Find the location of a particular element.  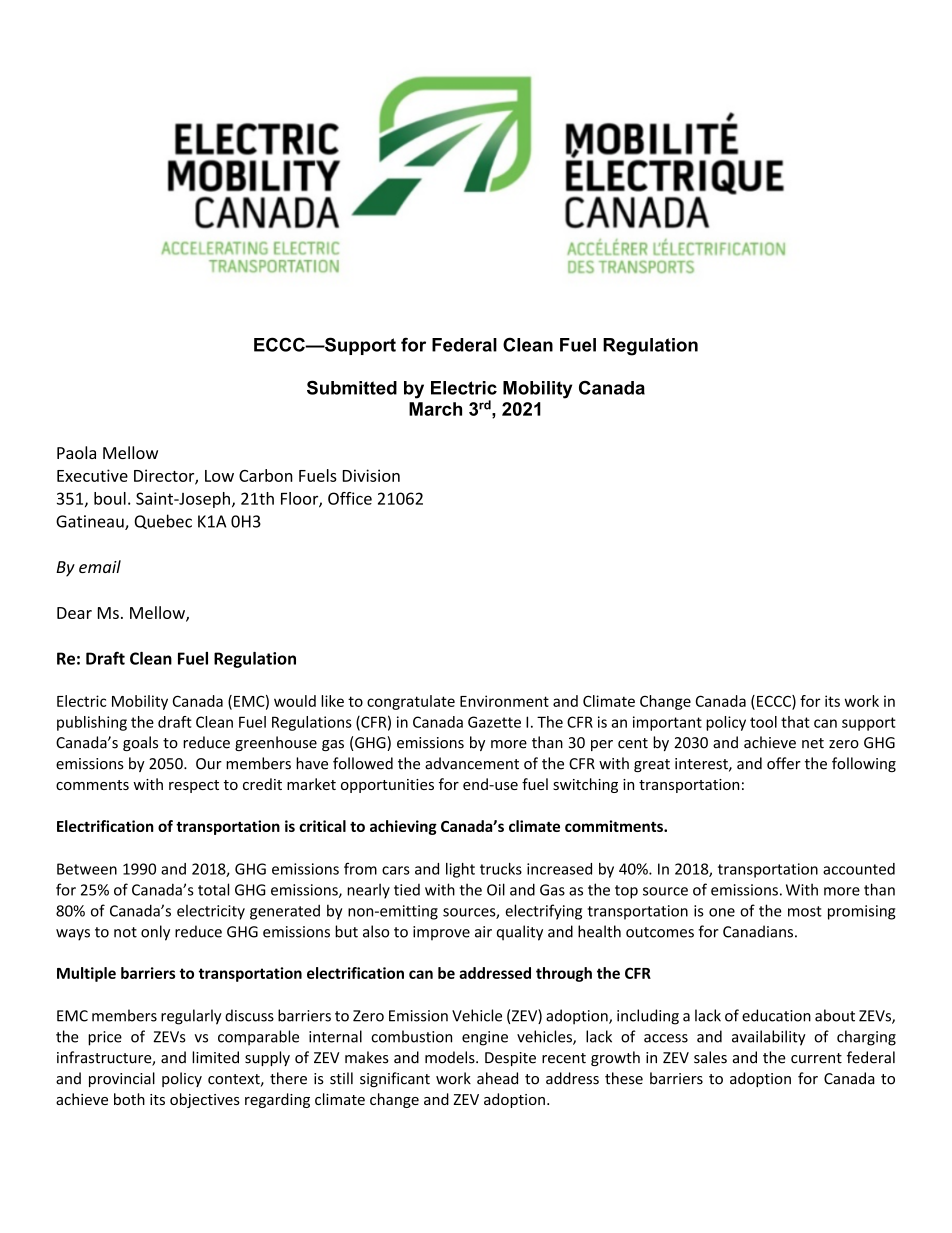

March is located at coordinates (435, 409).
